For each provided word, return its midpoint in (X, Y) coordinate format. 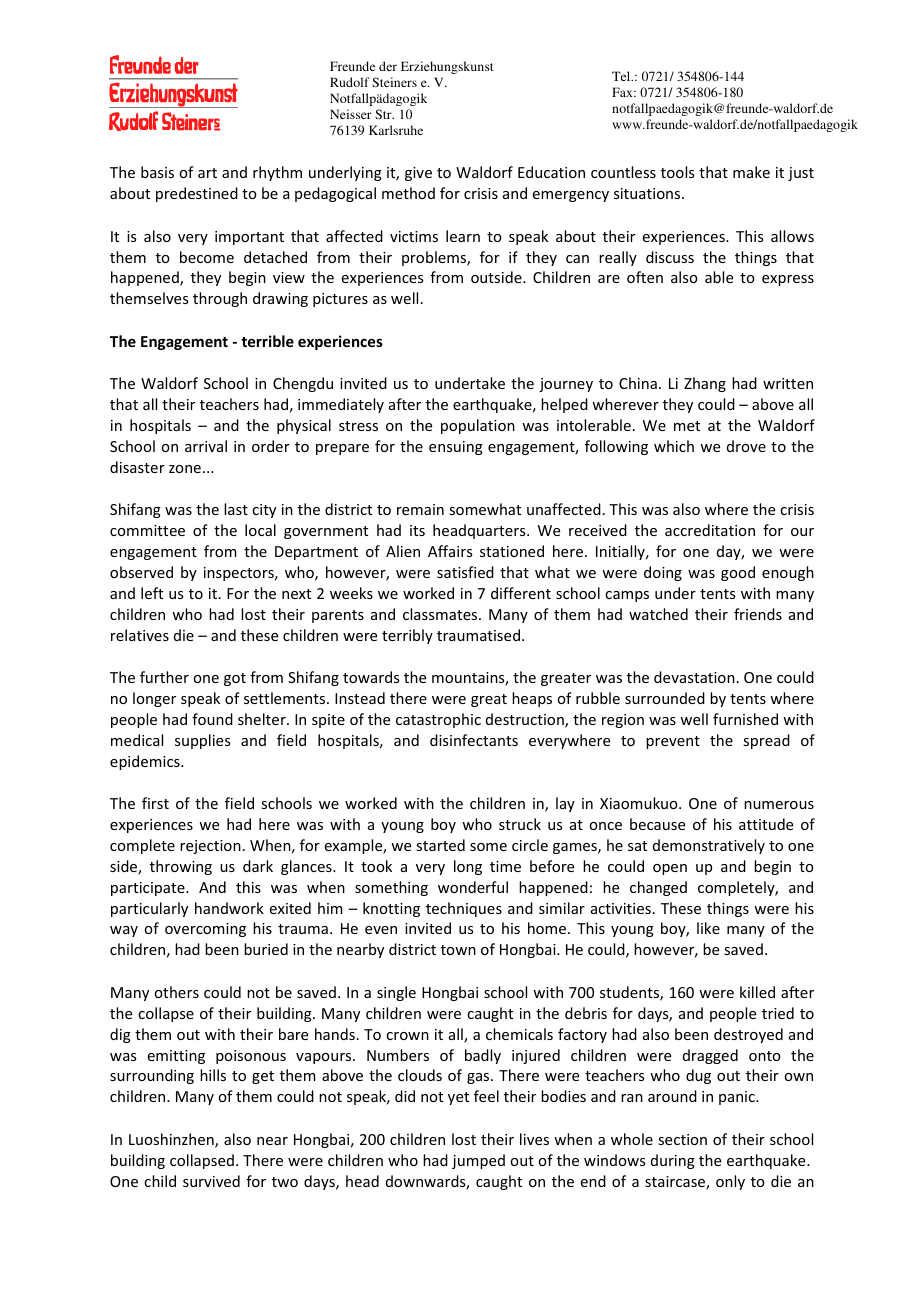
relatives (140, 635)
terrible (267, 341)
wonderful (473, 887)
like (708, 928)
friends (758, 614)
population (478, 426)
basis (157, 172)
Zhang (705, 384)
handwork (229, 908)
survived (211, 1181)
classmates (441, 614)
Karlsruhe (396, 130)
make (751, 172)
